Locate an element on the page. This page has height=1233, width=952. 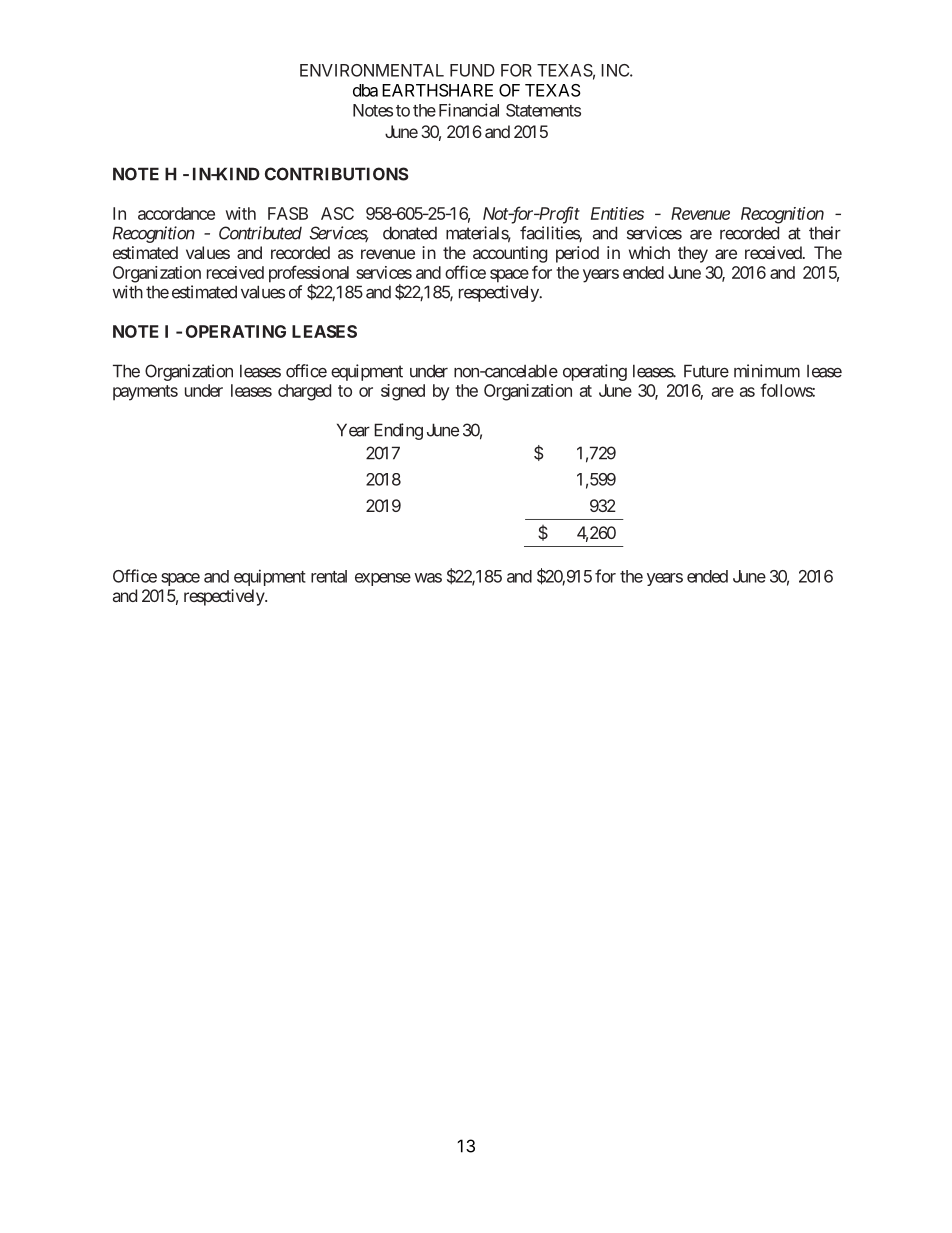
accounting is located at coordinates (510, 254).
